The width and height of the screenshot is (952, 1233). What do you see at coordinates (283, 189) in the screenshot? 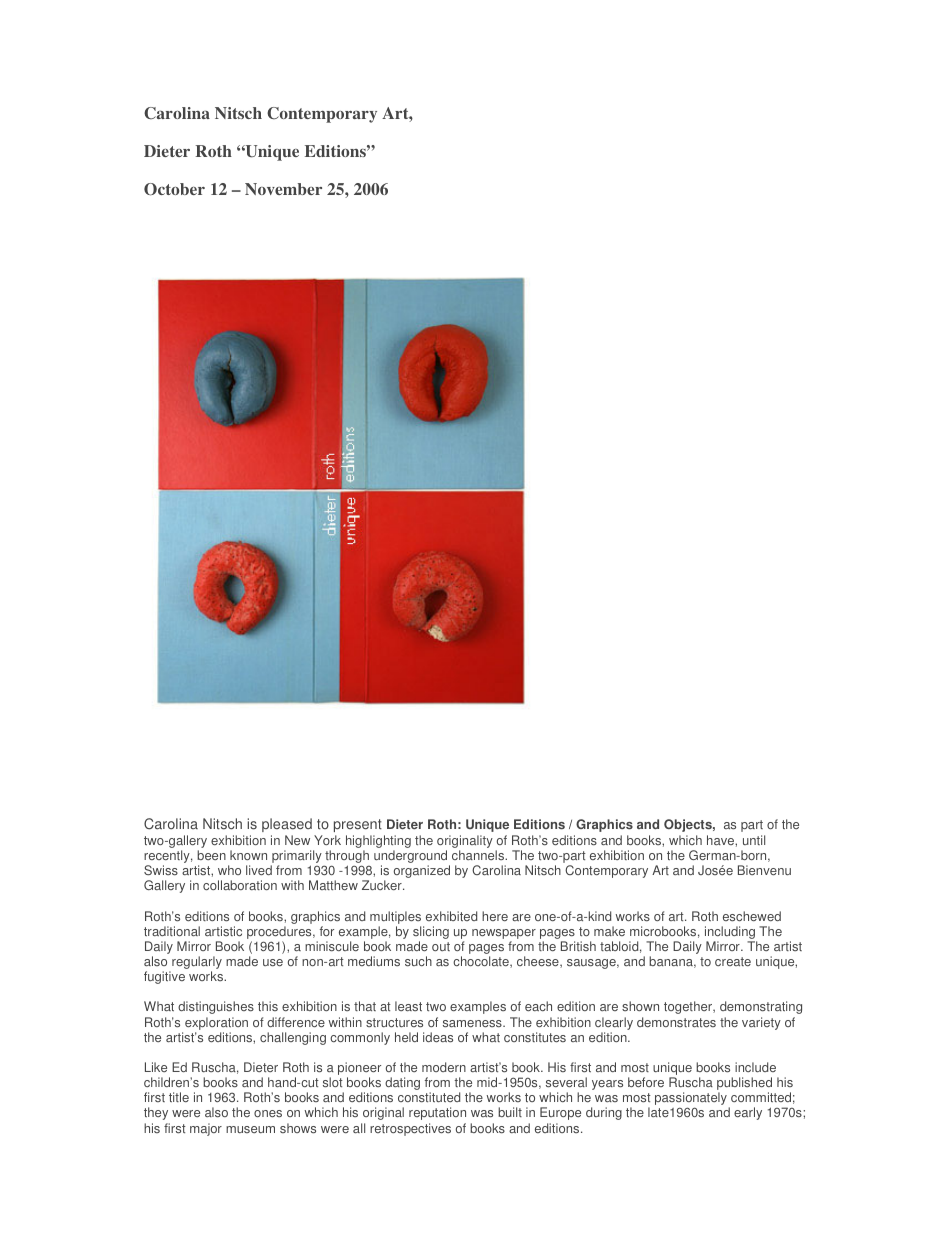
I see `November` at bounding box center [283, 189].
